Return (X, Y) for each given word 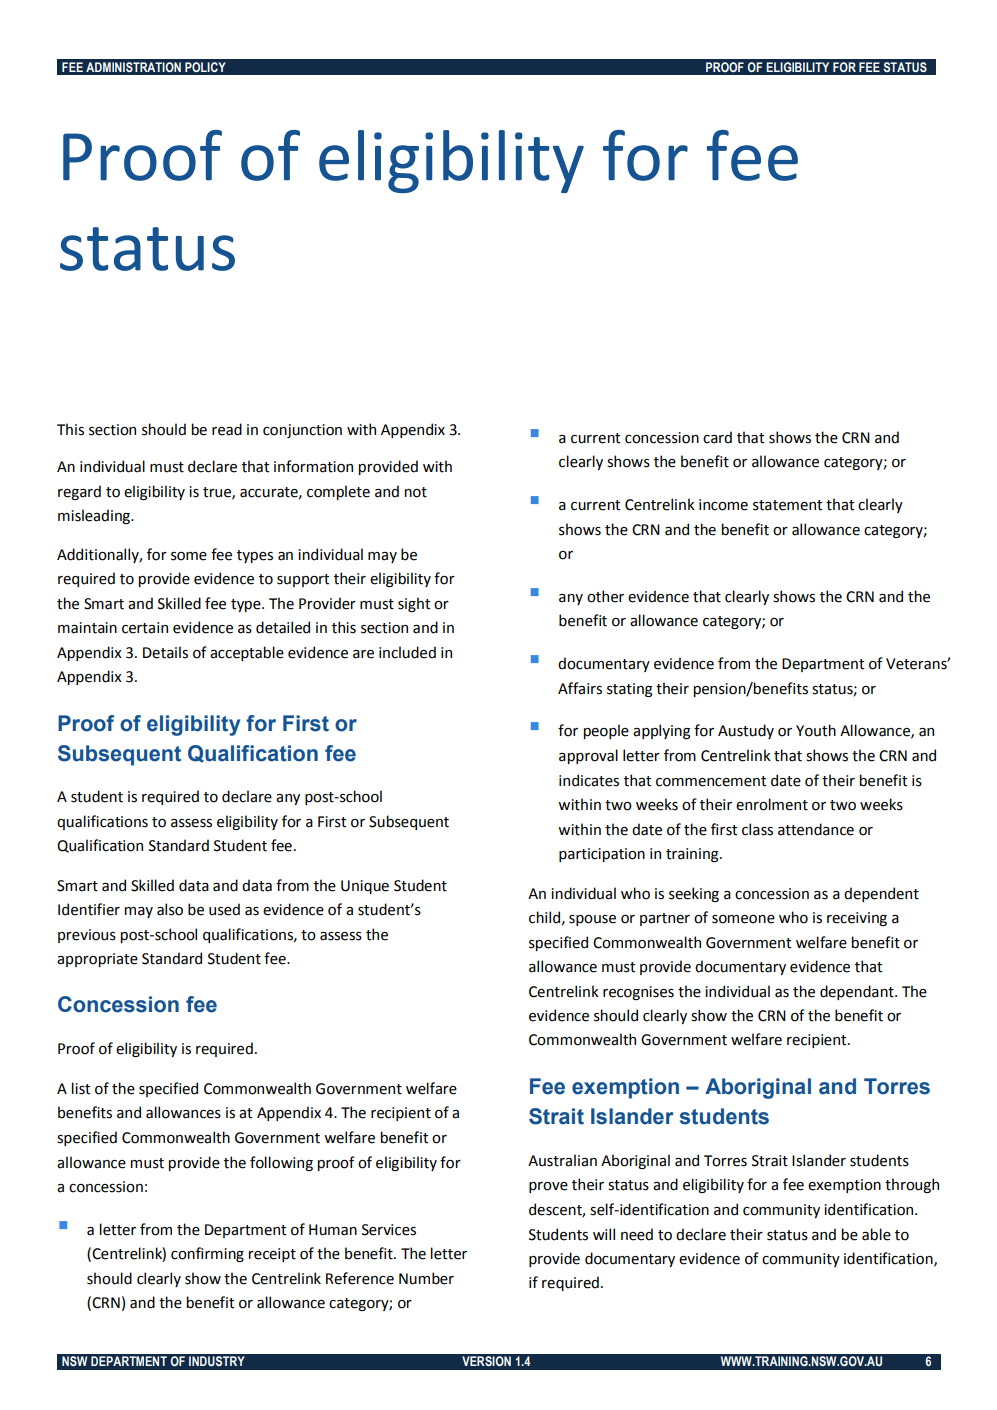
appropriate (97, 960)
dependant (858, 992)
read (227, 429)
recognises (638, 993)
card (717, 437)
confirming (207, 1254)
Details (165, 652)
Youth (816, 730)
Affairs (580, 688)
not (416, 492)
